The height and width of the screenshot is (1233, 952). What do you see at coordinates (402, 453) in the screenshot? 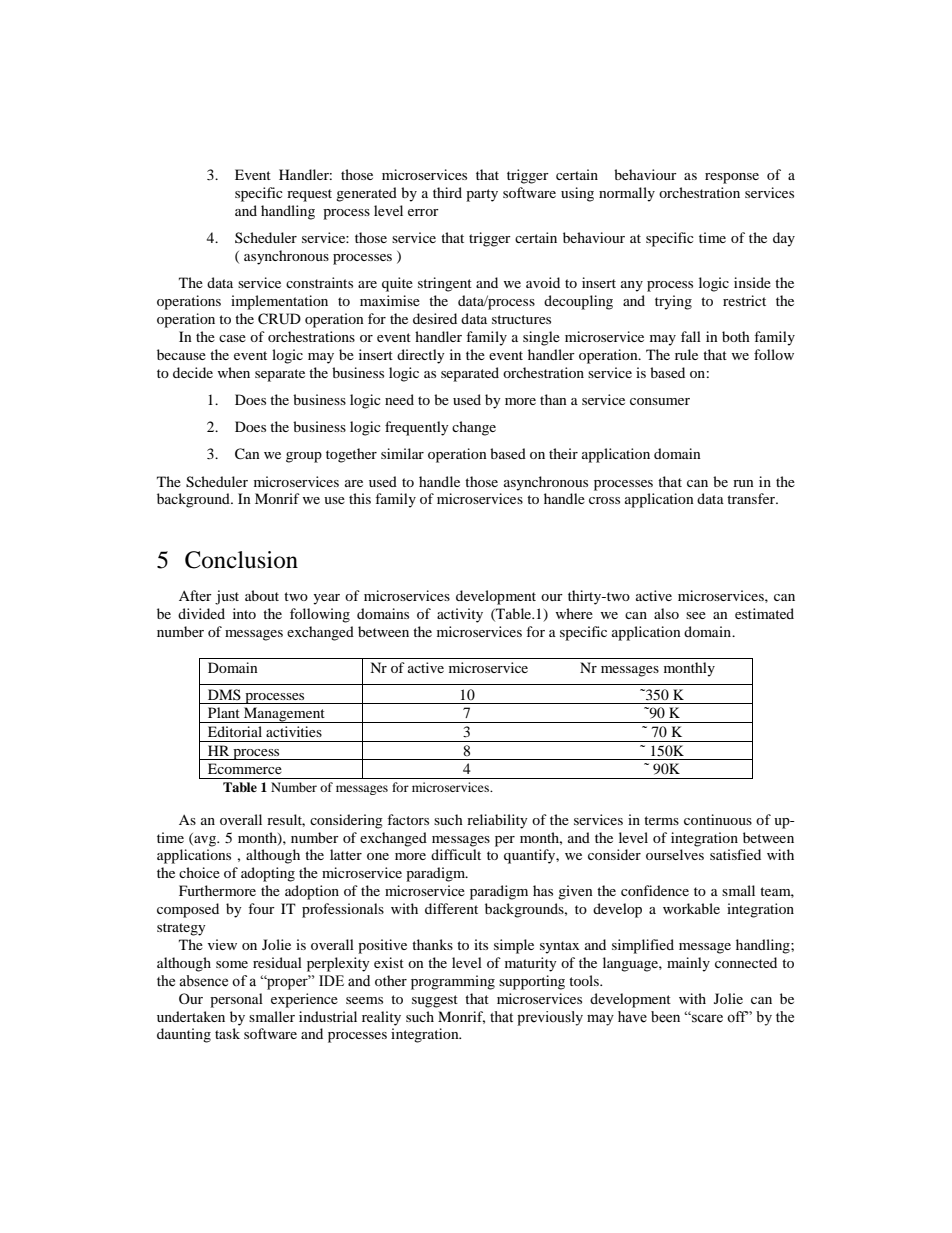
I see `similar` at bounding box center [402, 453].
